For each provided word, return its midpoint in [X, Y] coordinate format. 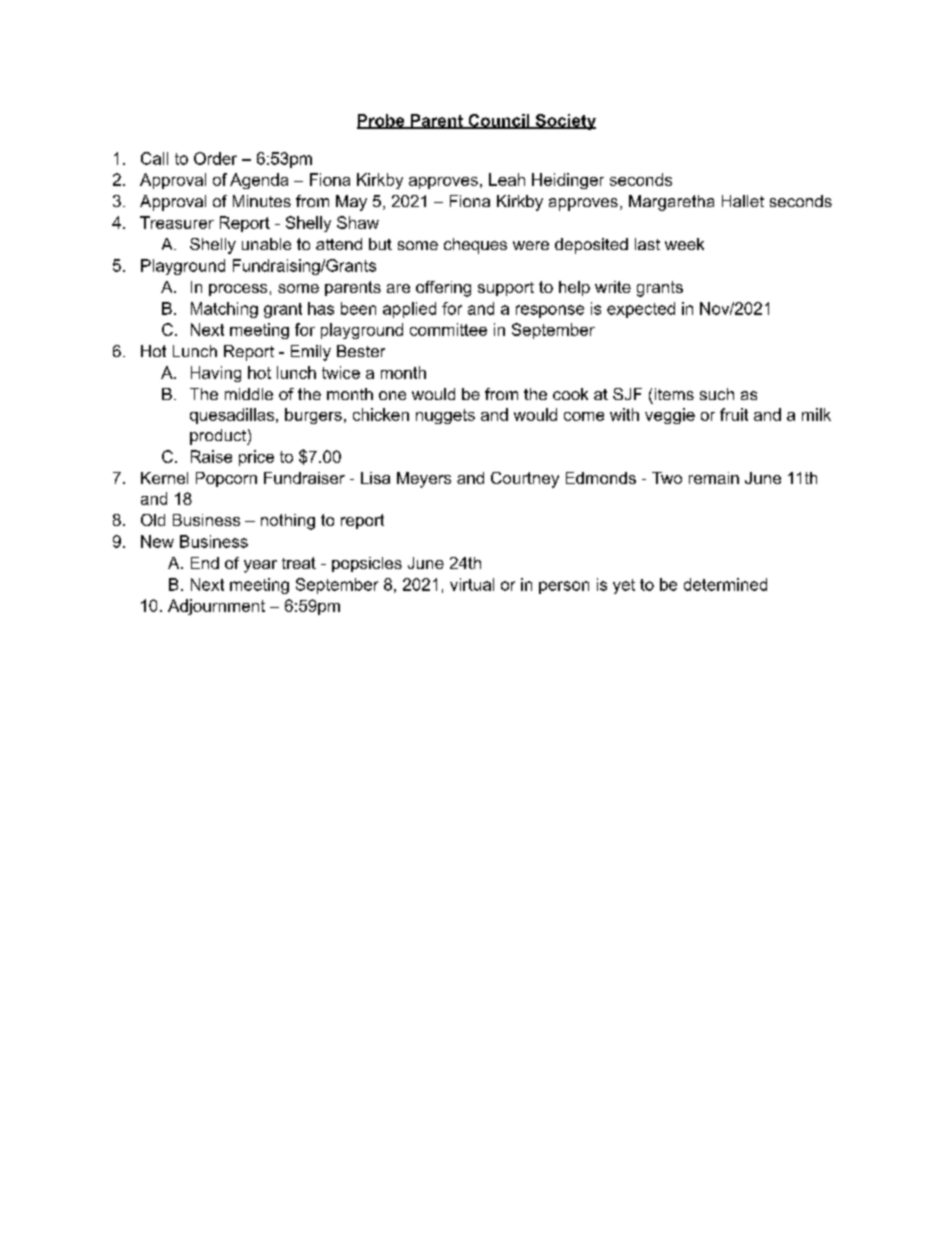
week [684, 244]
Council [499, 121]
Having [216, 374]
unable [266, 244]
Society [564, 122]
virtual [472, 584]
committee [448, 329]
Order [215, 158]
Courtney [525, 480]
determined [725, 584]
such [717, 394]
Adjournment [216, 607]
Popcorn [226, 479]
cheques [475, 246]
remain [714, 478]
